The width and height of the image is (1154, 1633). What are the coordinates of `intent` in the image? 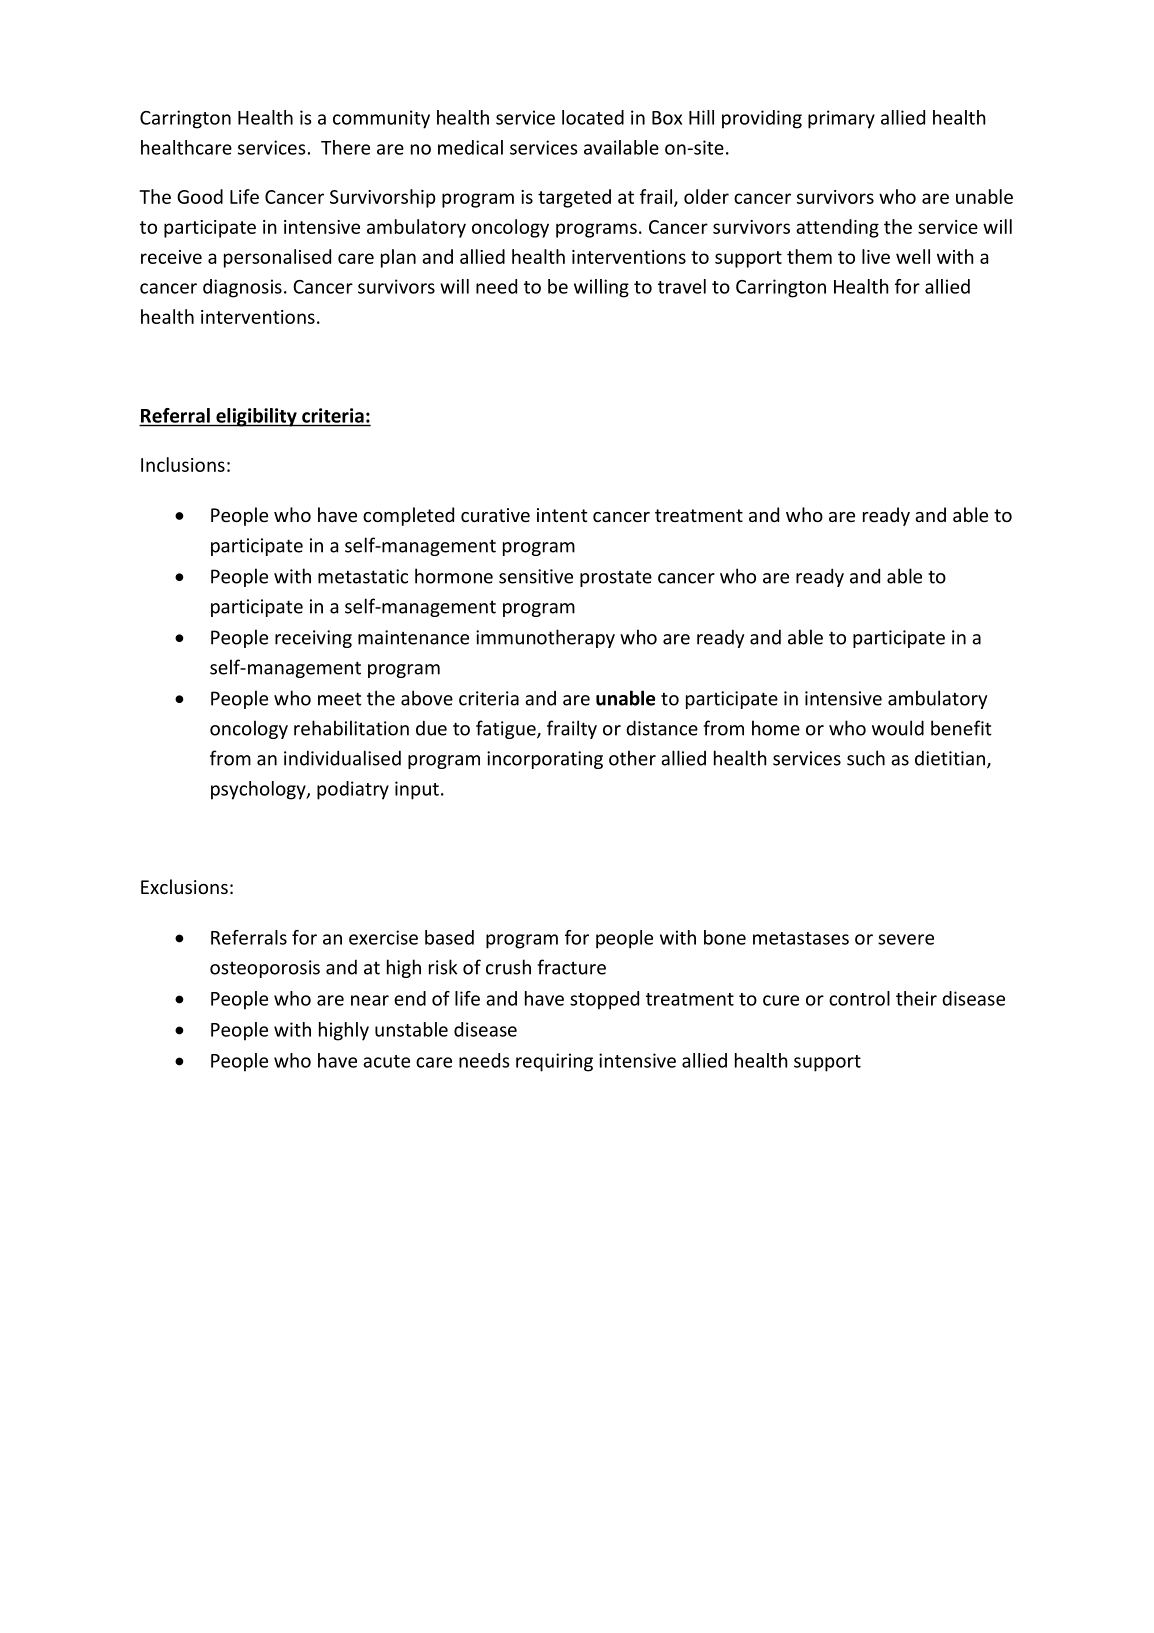 It's located at (562, 515).
